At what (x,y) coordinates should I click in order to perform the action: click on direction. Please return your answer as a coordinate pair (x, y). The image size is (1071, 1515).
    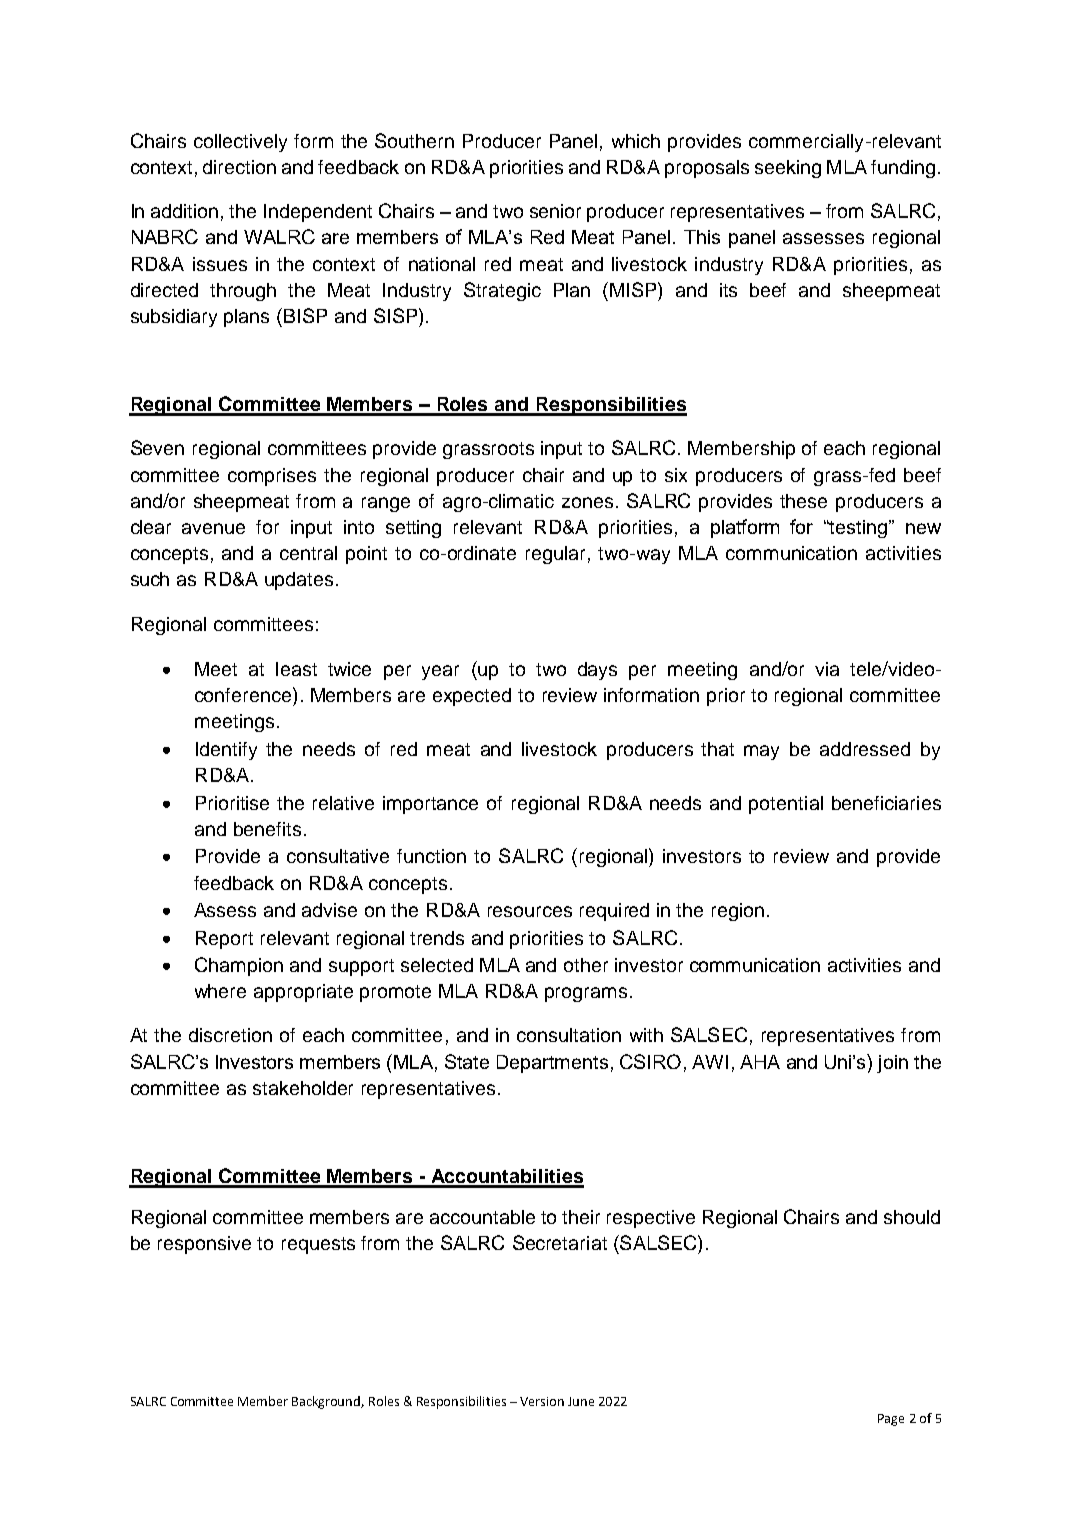
    Looking at the image, I should click on (239, 167).
